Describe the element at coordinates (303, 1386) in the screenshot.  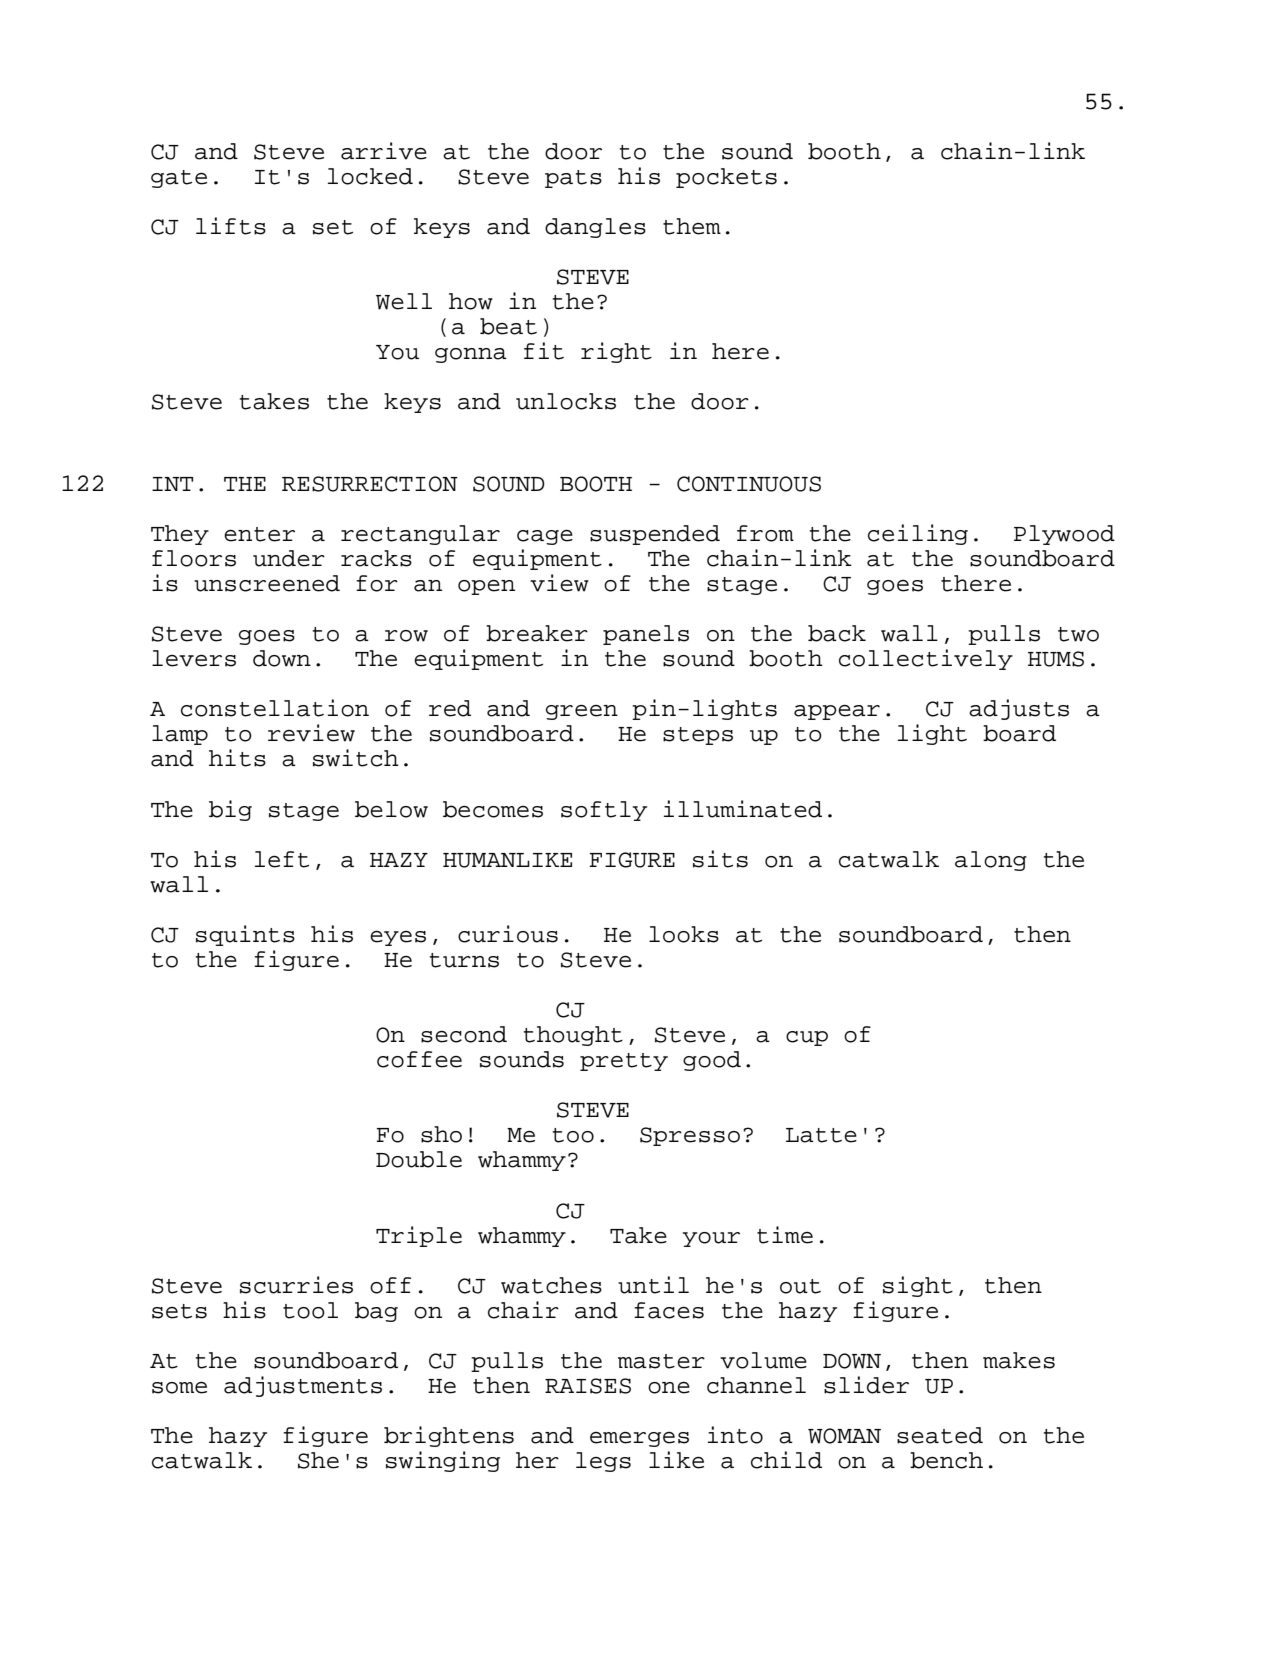
I see `adjustments` at that location.
